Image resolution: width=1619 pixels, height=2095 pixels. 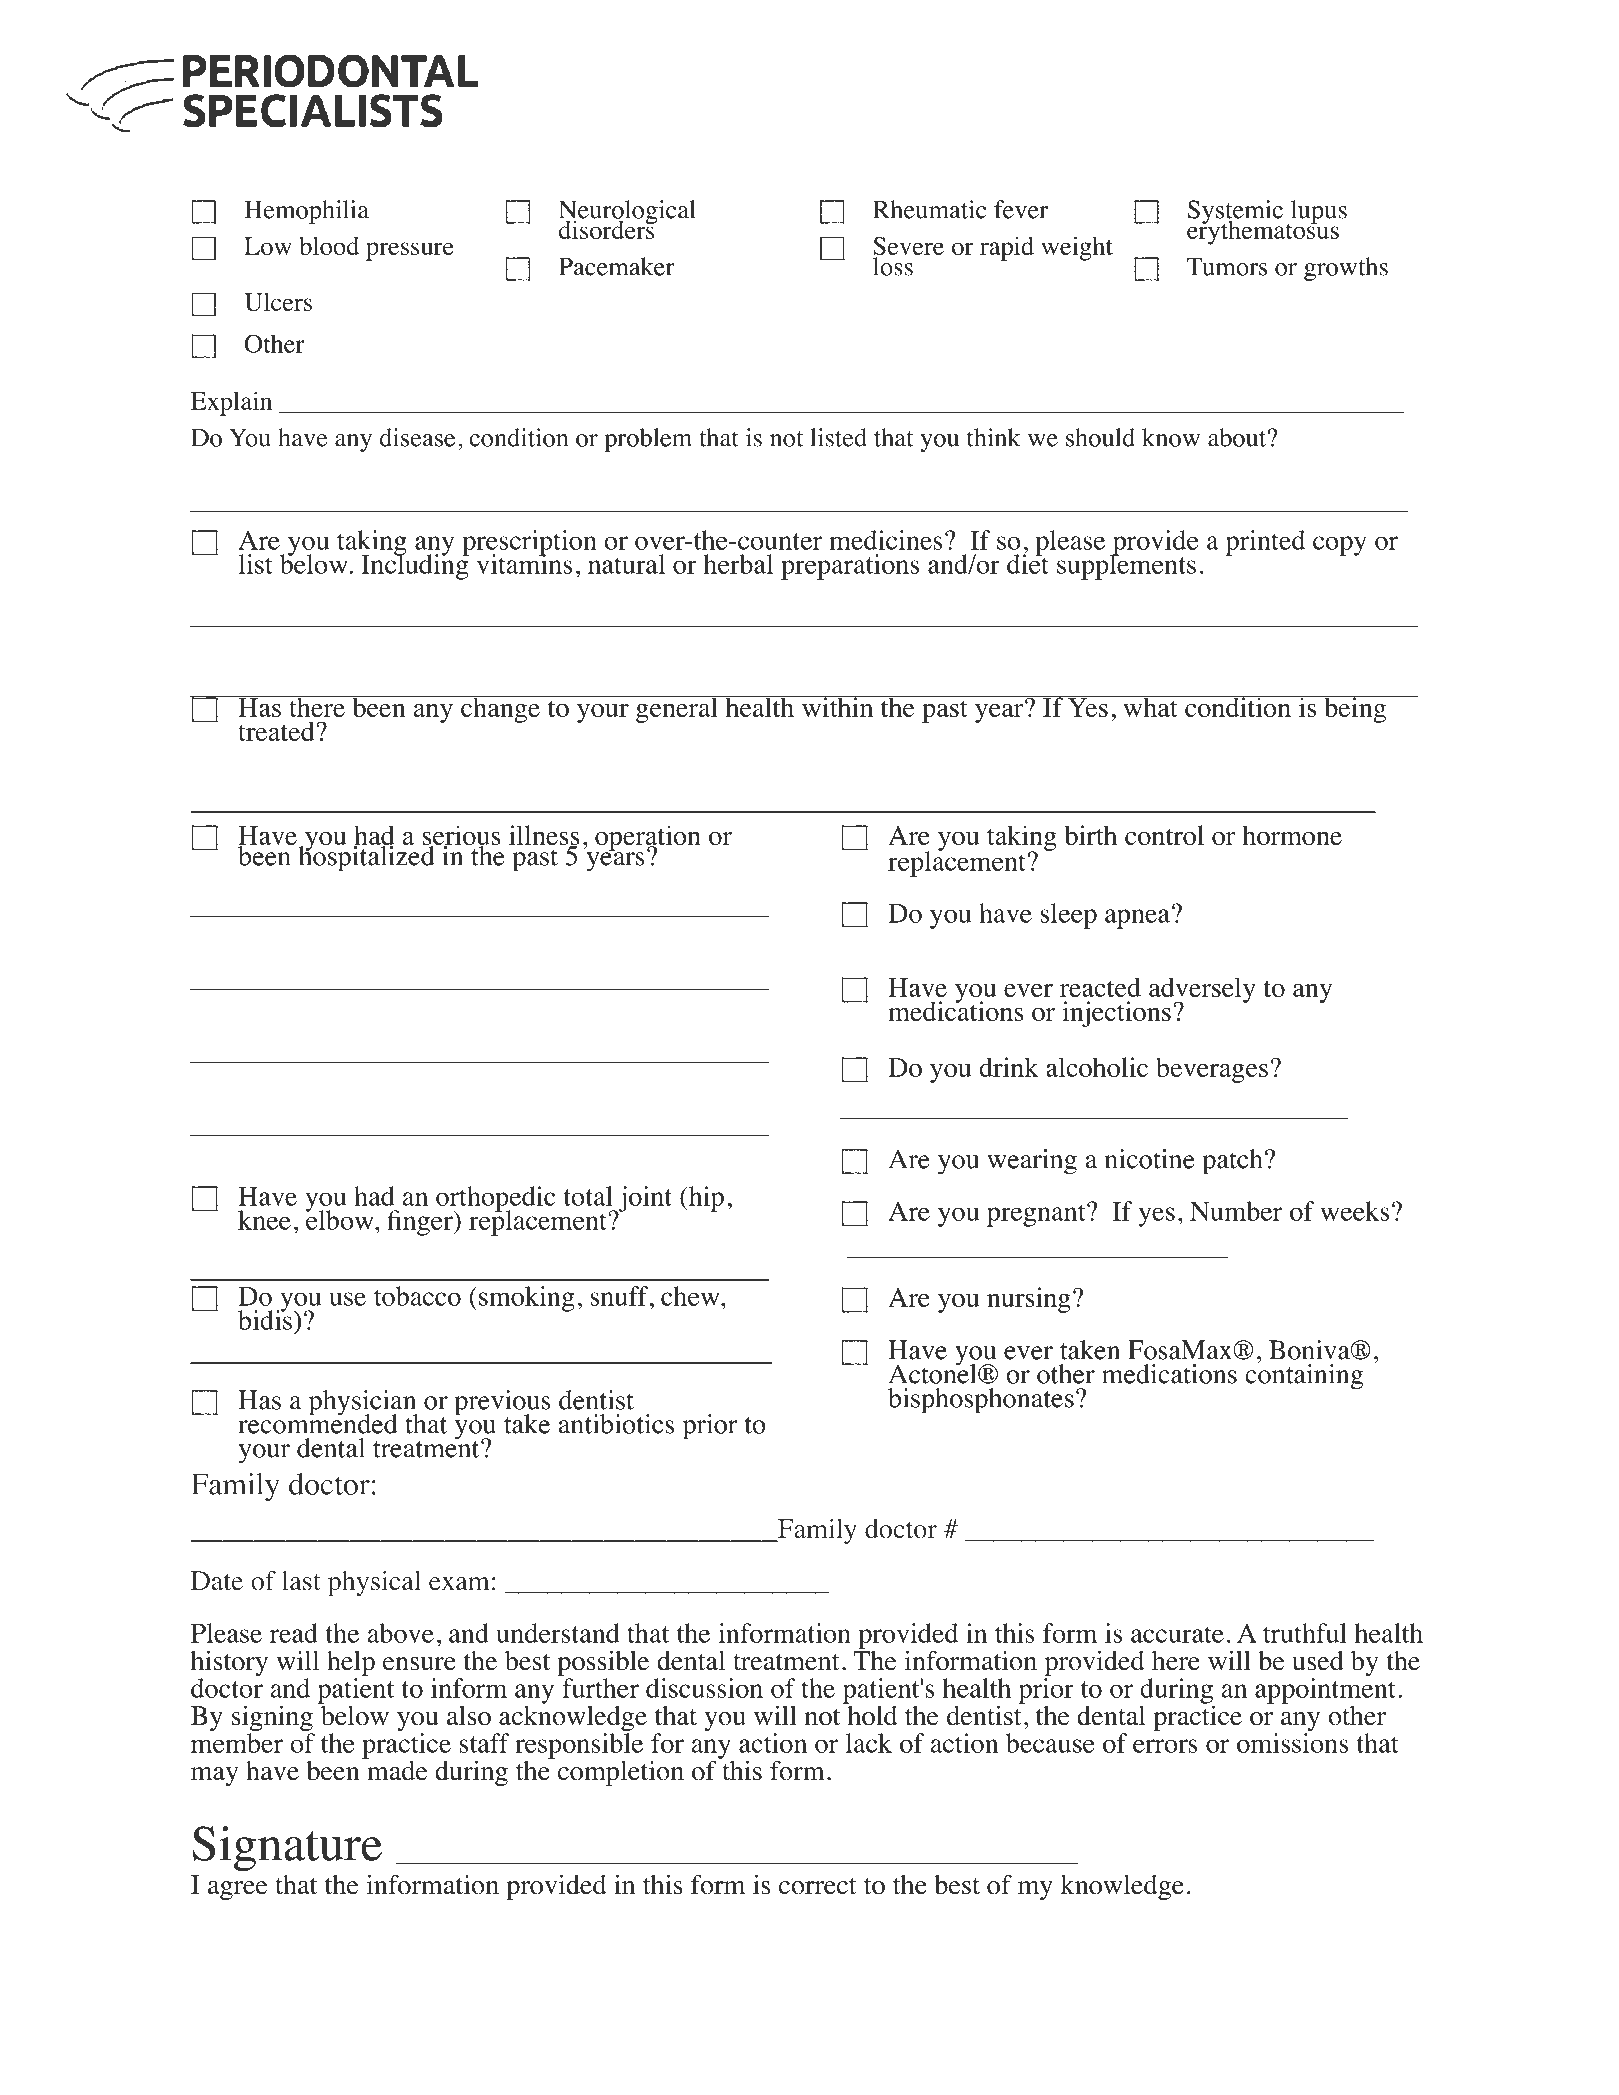 I want to click on Rheumatic, so click(x=929, y=209).
